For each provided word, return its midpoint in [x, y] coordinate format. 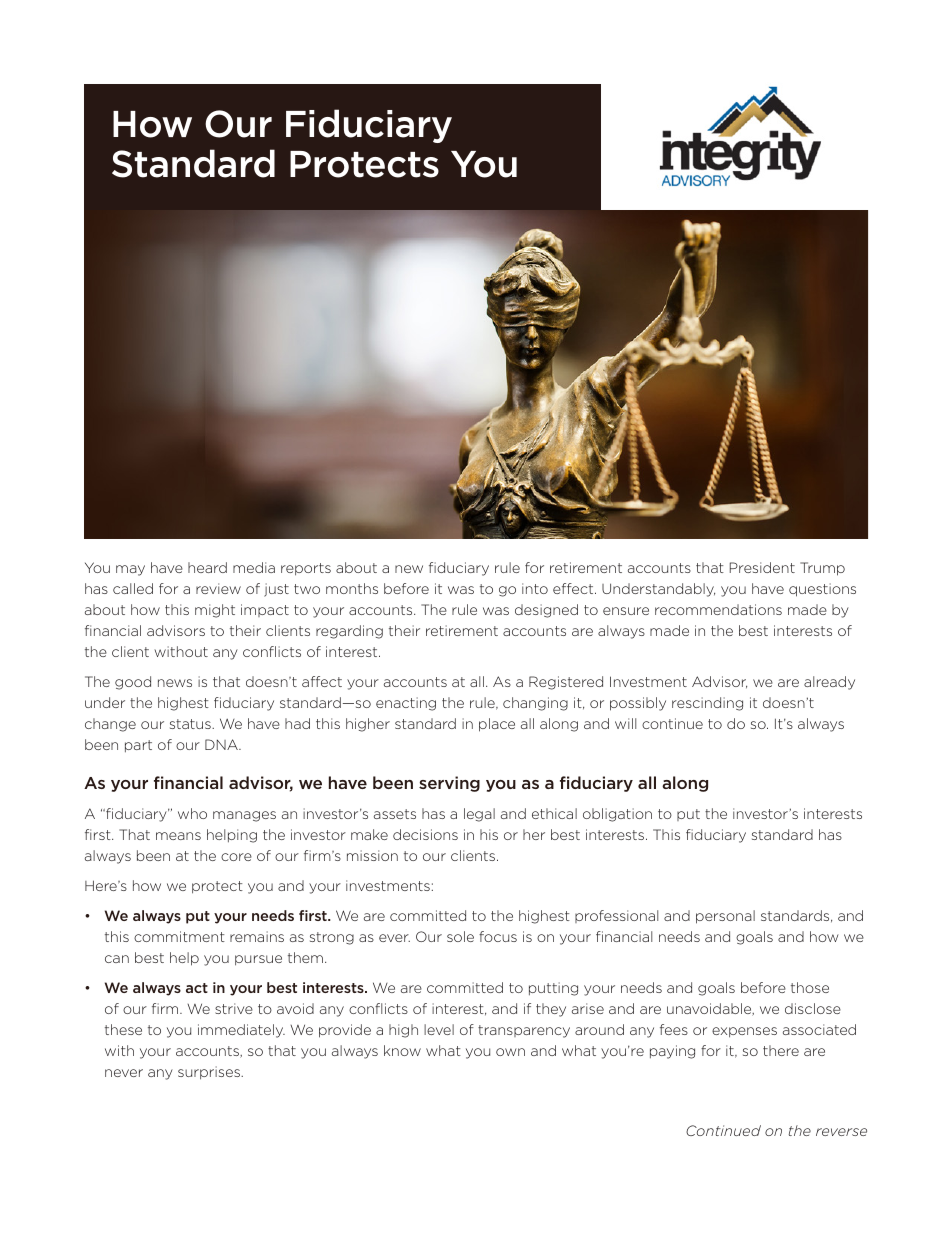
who [192, 813]
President [762, 567]
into [535, 588]
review [218, 588]
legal [479, 815]
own [510, 1052]
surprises [210, 1073]
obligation [617, 815]
